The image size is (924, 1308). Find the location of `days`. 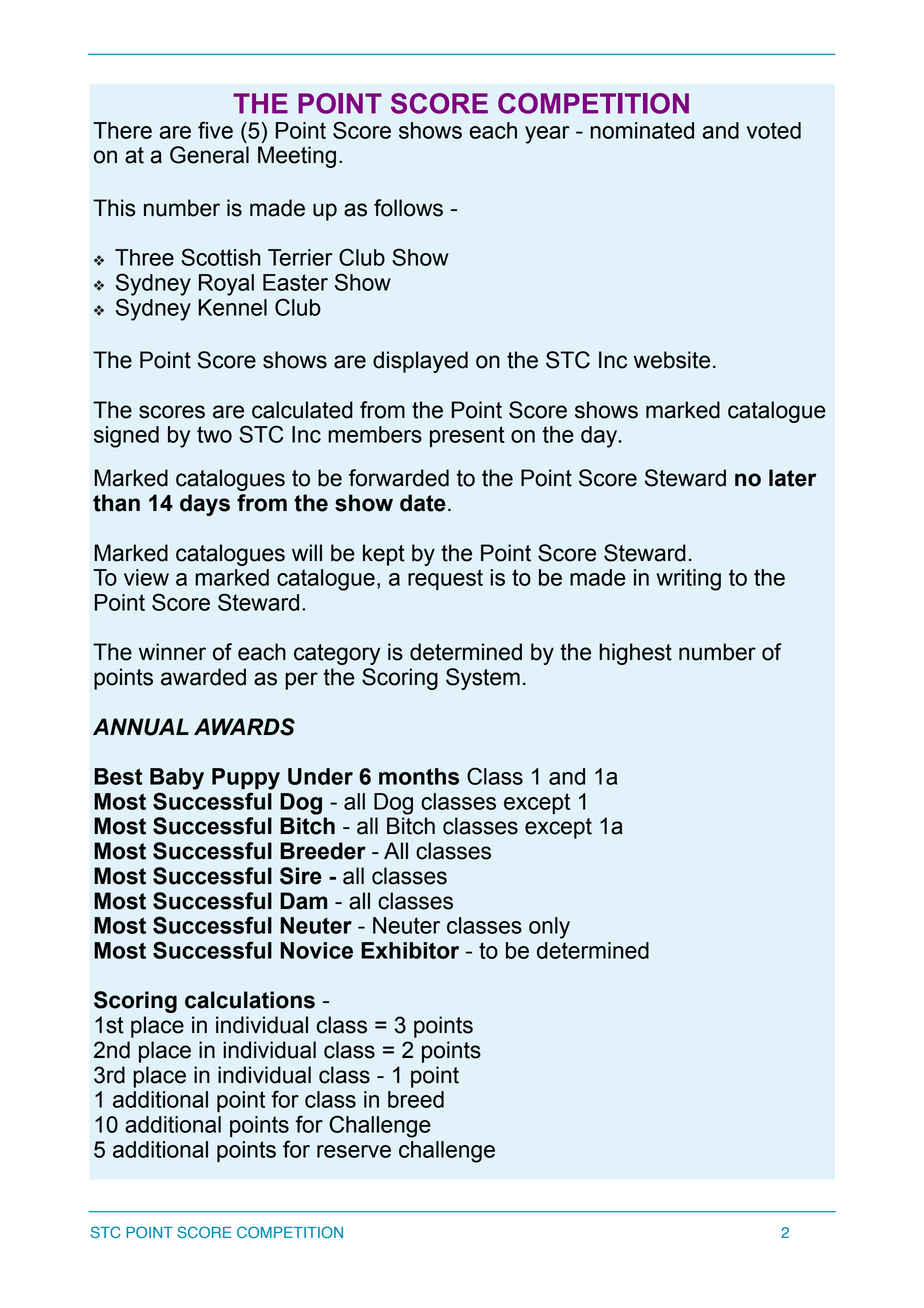

days is located at coordinates (205, 505).
